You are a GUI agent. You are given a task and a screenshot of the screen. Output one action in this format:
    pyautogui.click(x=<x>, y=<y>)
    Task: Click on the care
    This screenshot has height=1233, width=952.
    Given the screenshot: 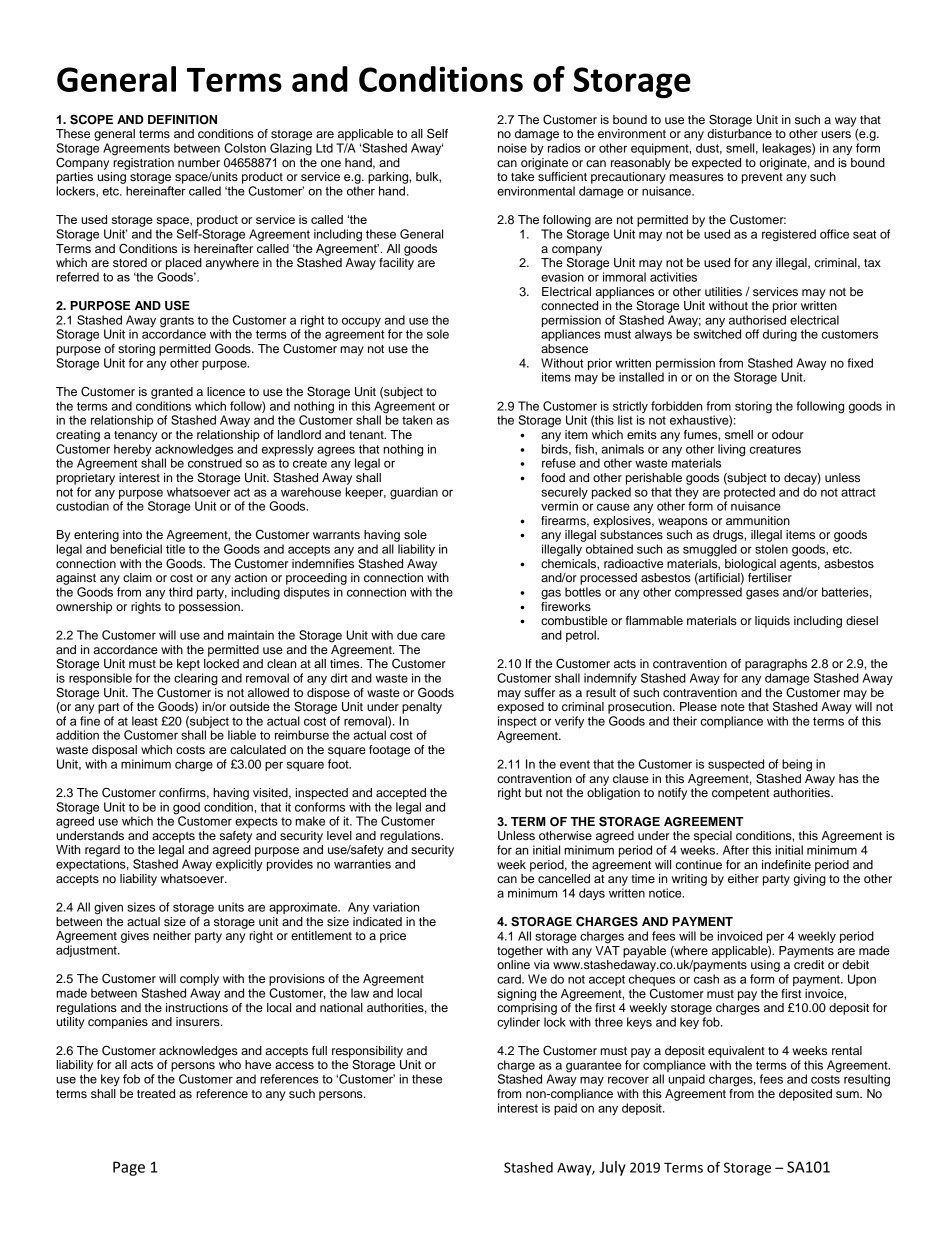 What is the action you would take?
    pyautogui.click(x=433, y=636)
